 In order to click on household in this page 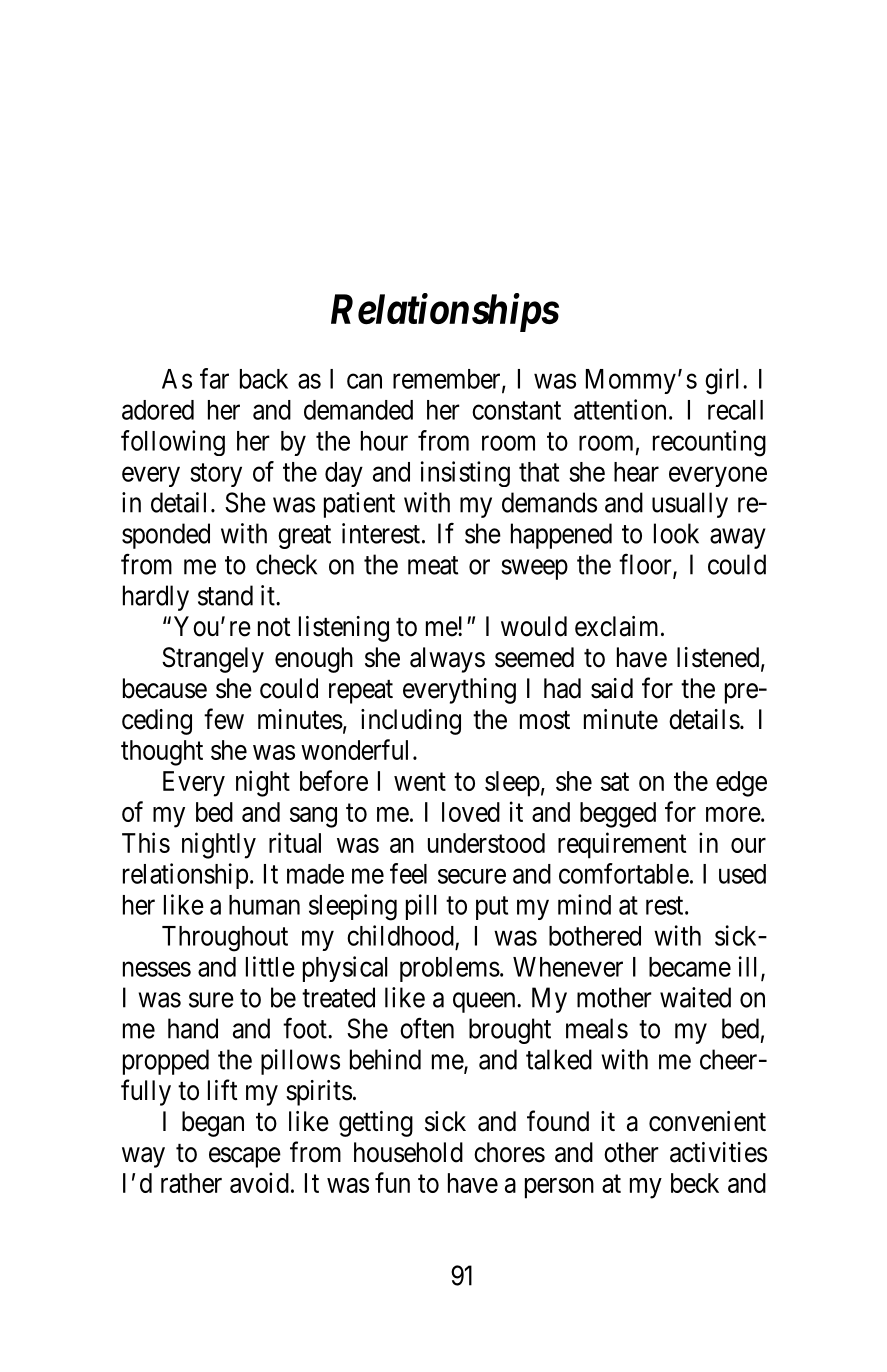, I will do `click(408, 1152)`.
